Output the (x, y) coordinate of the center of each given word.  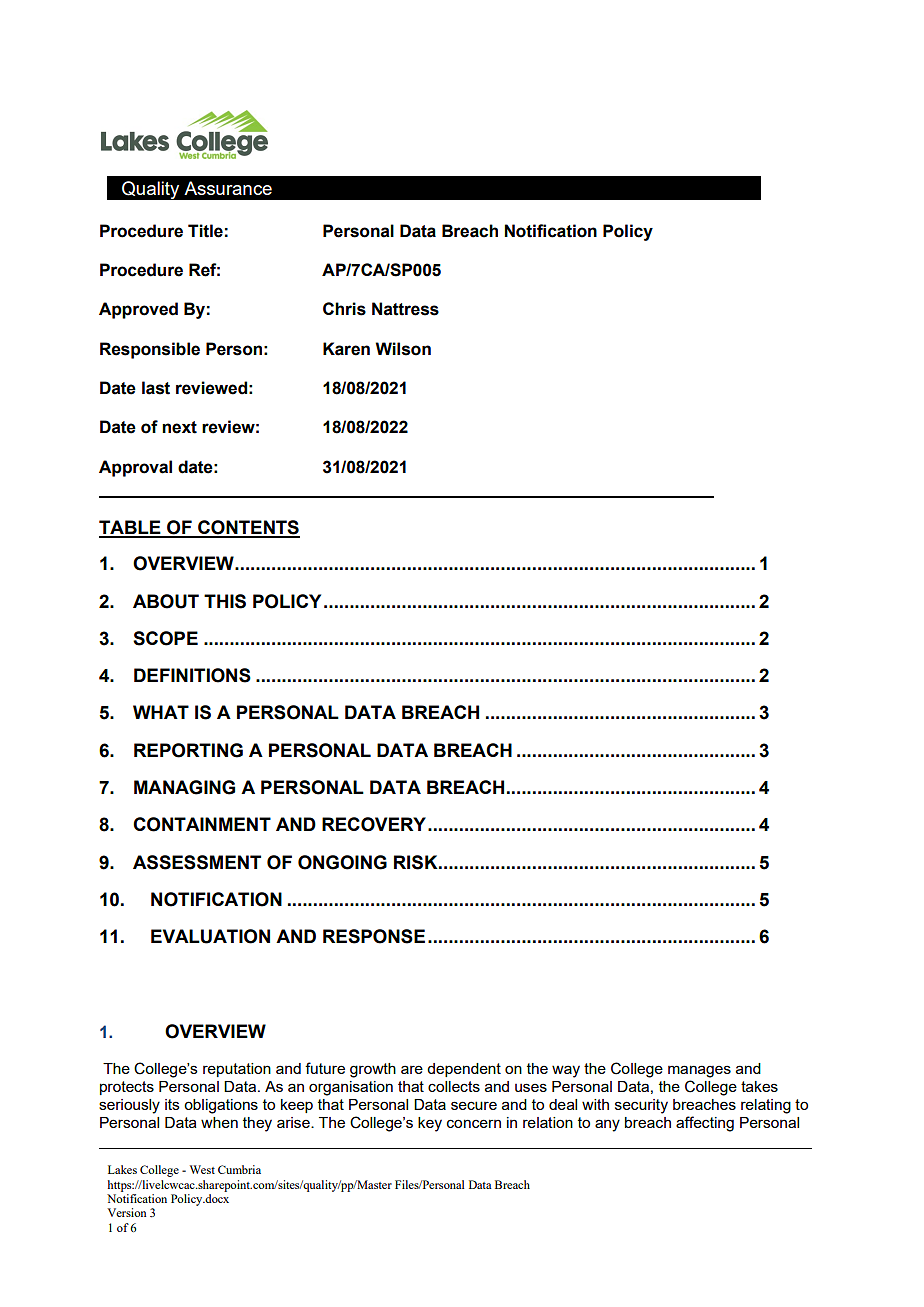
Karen (346, 349)
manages (699, 1071)
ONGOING (342, 862)
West (202, 1169)
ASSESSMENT (197, 862)
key (430, 1124)
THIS (225, 601)
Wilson (403, 349)
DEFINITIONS (192, 675)
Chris (344, 309)
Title (205, 231)
